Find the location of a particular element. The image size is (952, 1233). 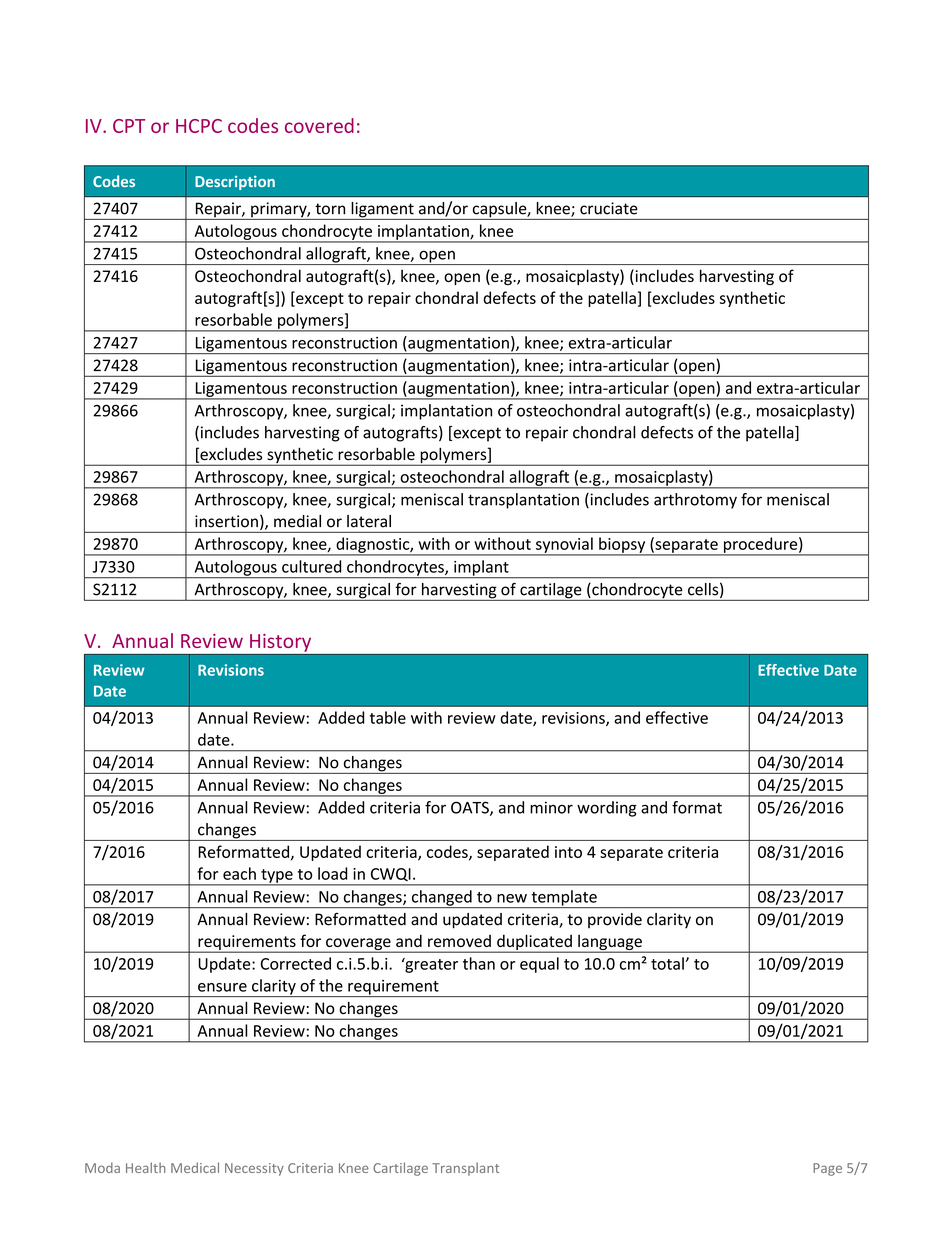

biopsy is located at coordinates (622, 546).
